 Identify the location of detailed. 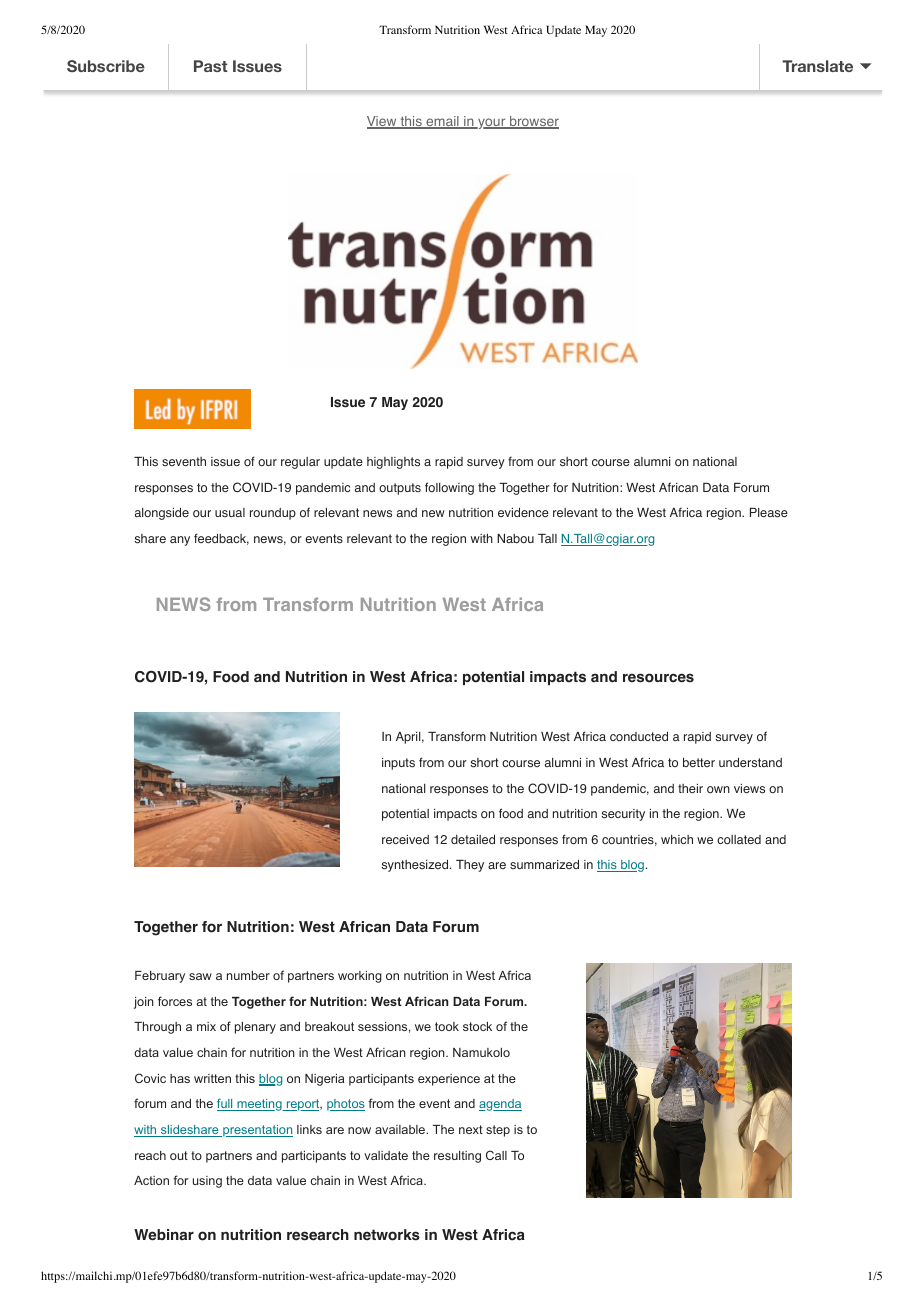
(473, 839).
